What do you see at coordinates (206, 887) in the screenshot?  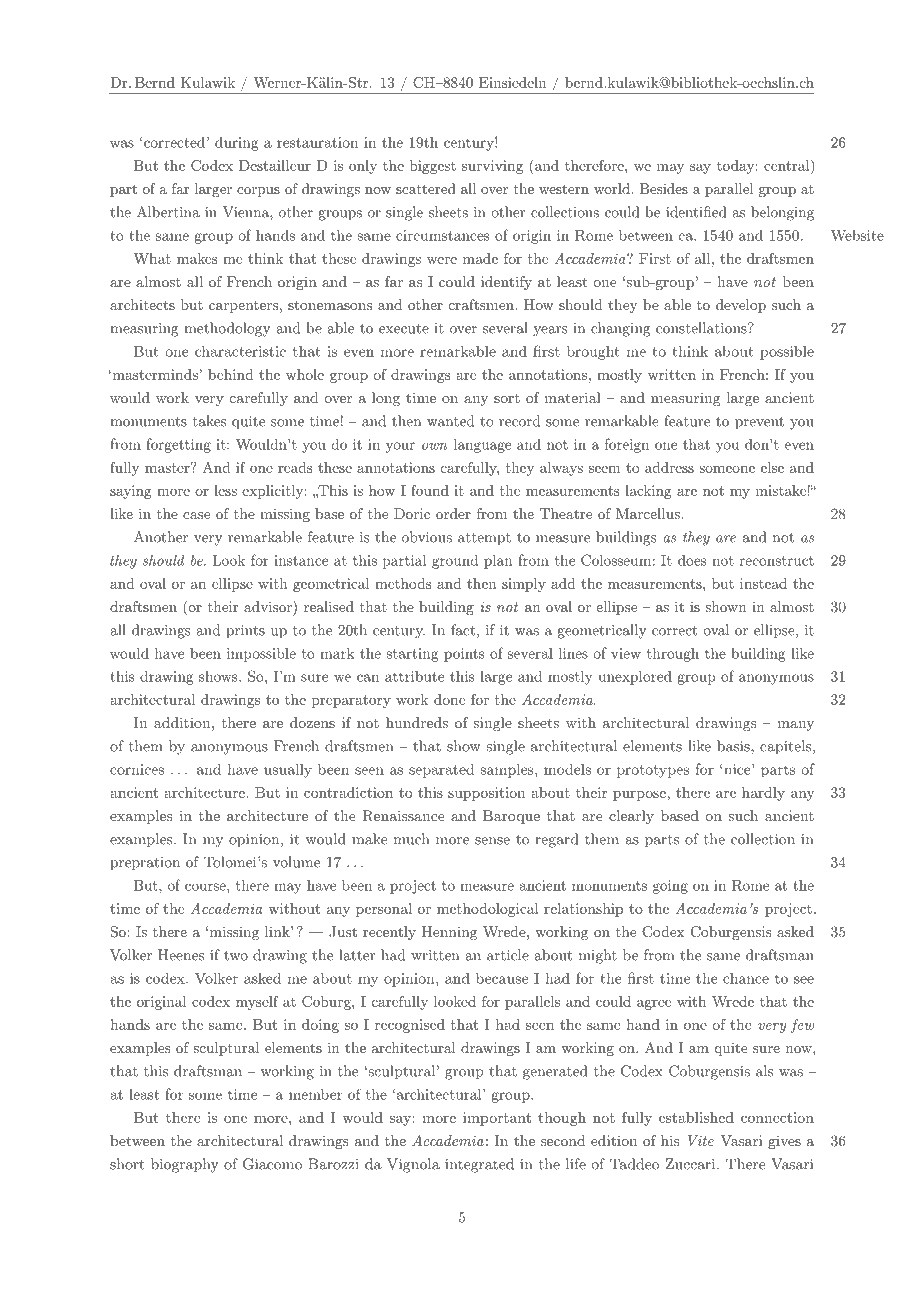 I see `course` at bounding box center [206, 887].
